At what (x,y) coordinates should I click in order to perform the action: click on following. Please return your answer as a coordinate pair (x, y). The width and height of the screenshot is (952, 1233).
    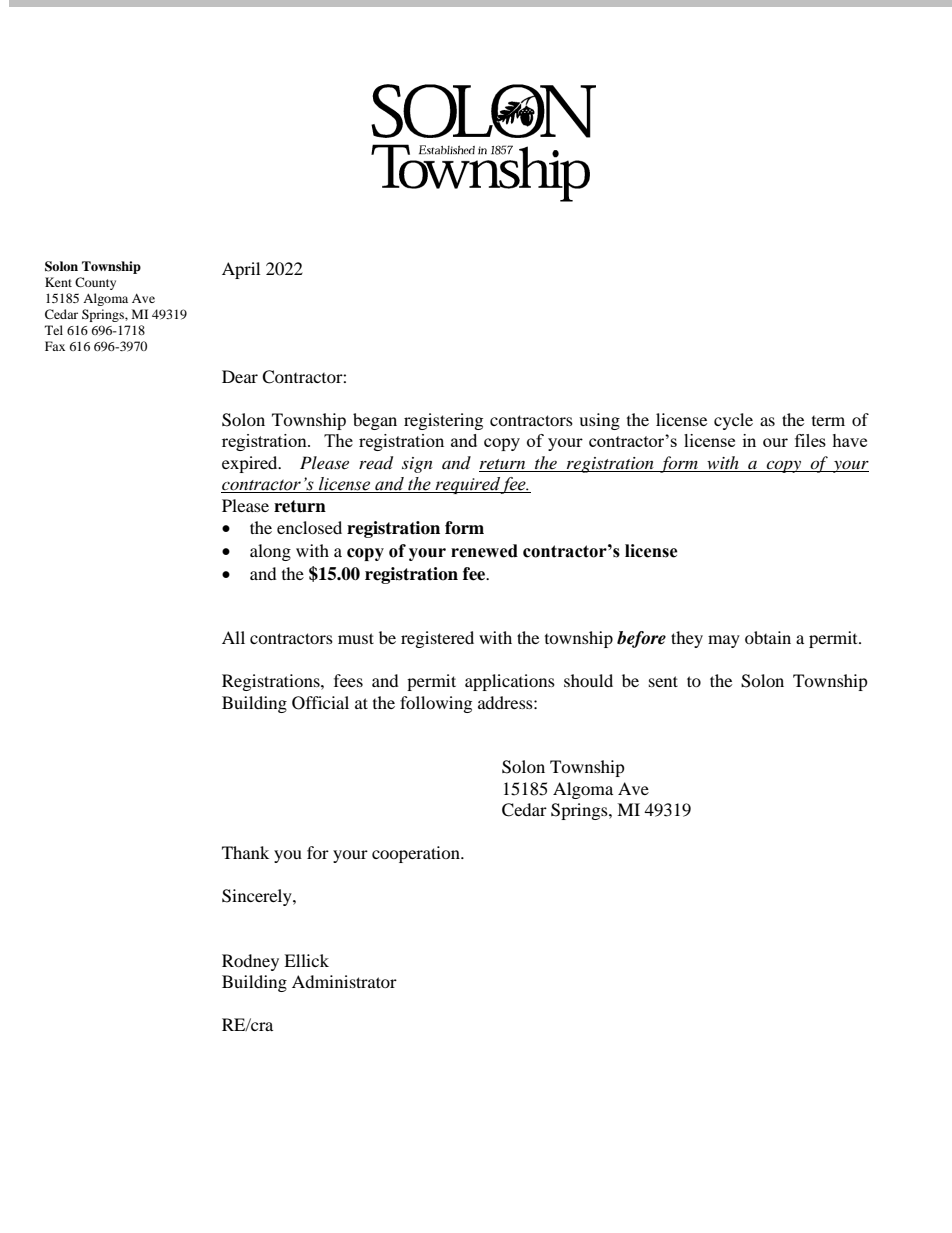
    Looking at the image, I should click on (436, 704).
